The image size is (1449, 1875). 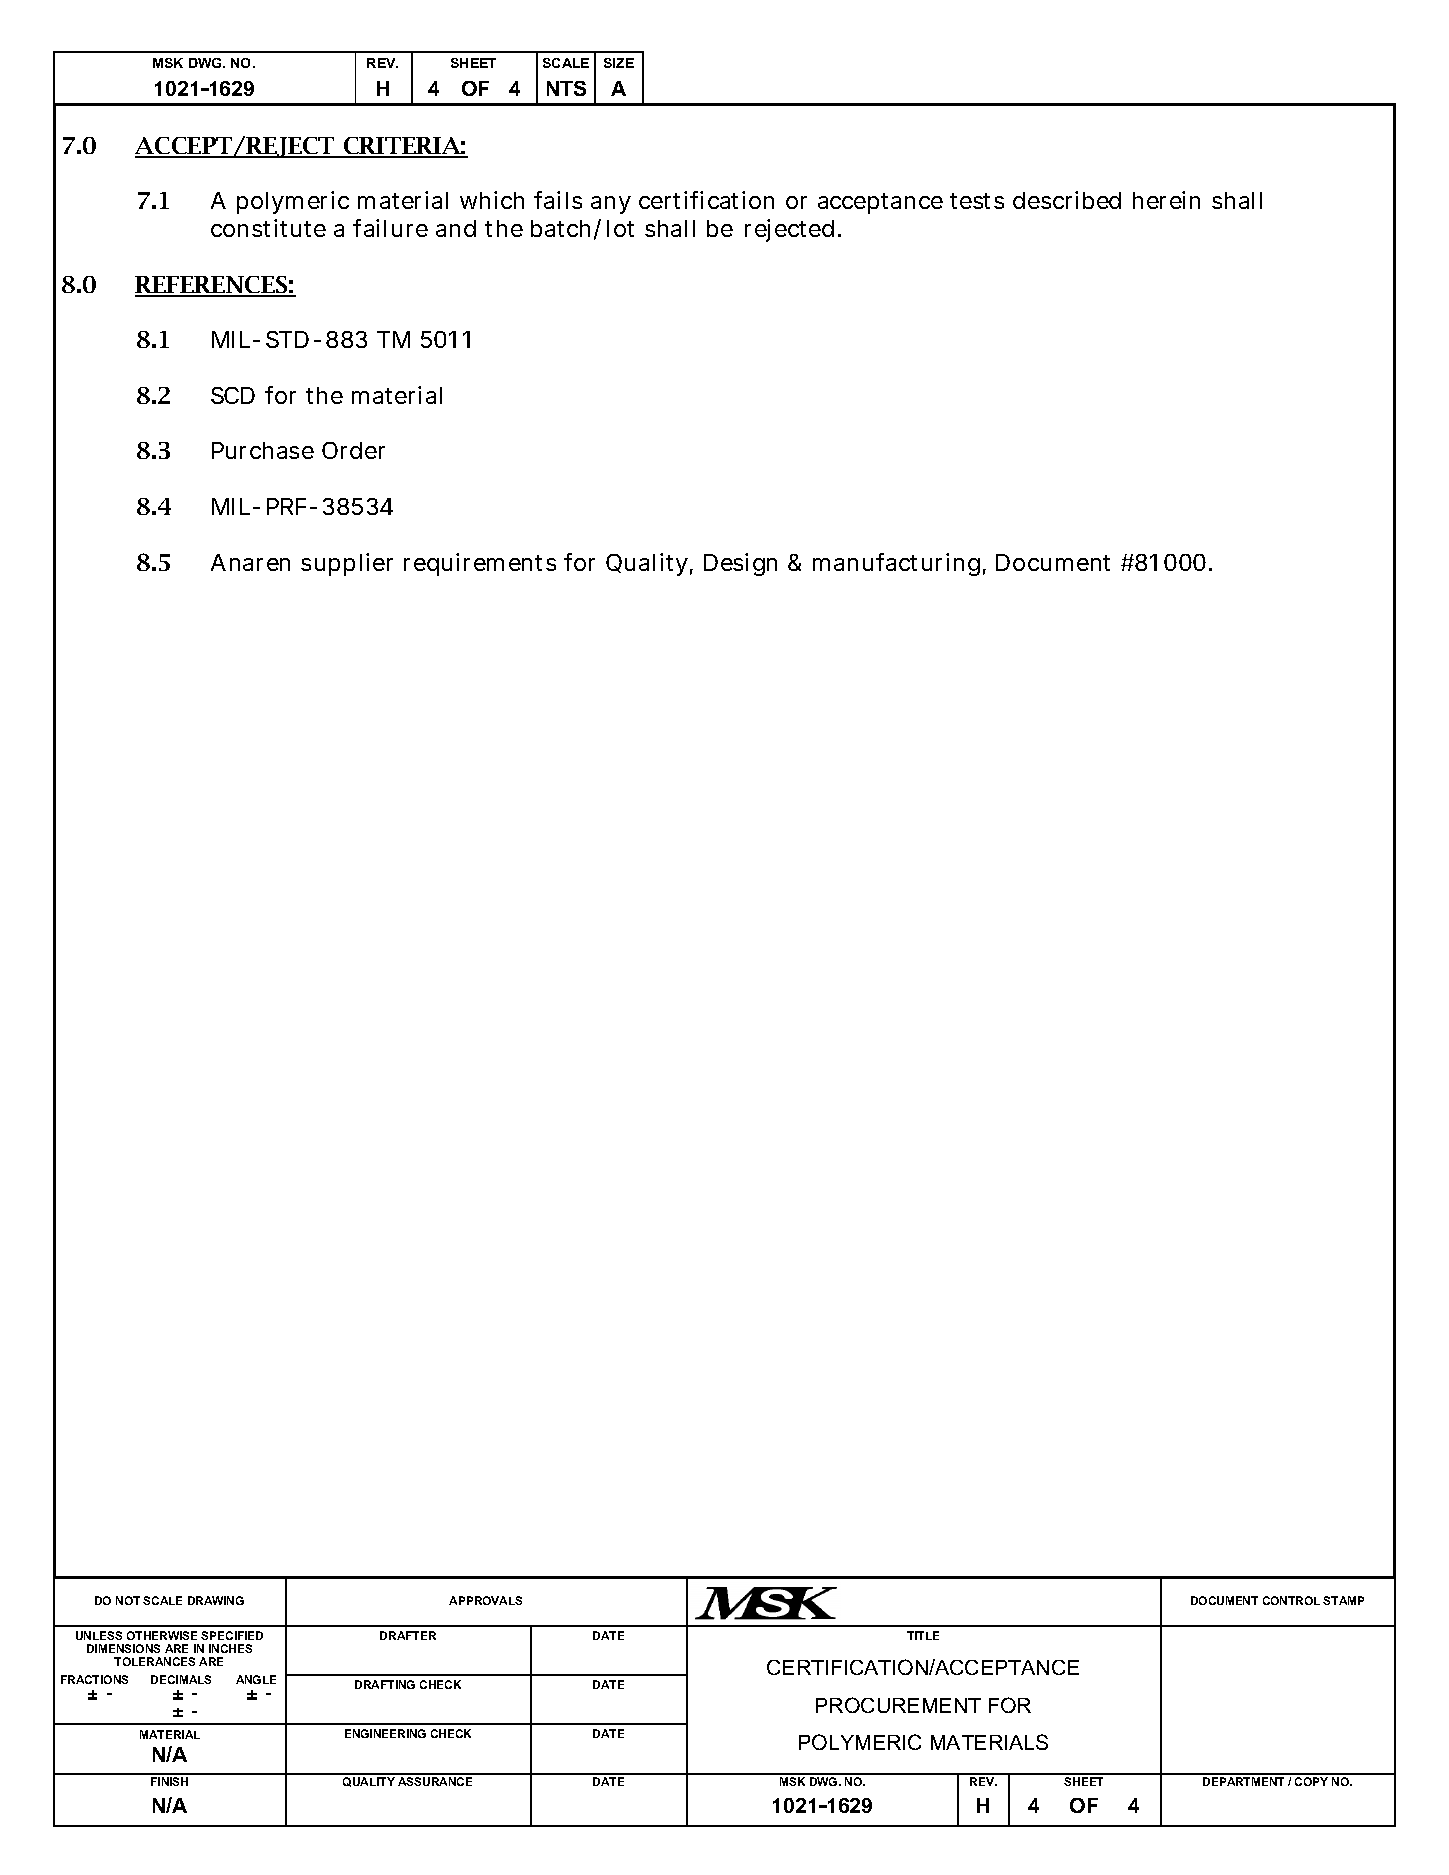 What do you see at coordinates (619, 63) in the image?
I see `SIZE` at bounding box center [619, 63].
